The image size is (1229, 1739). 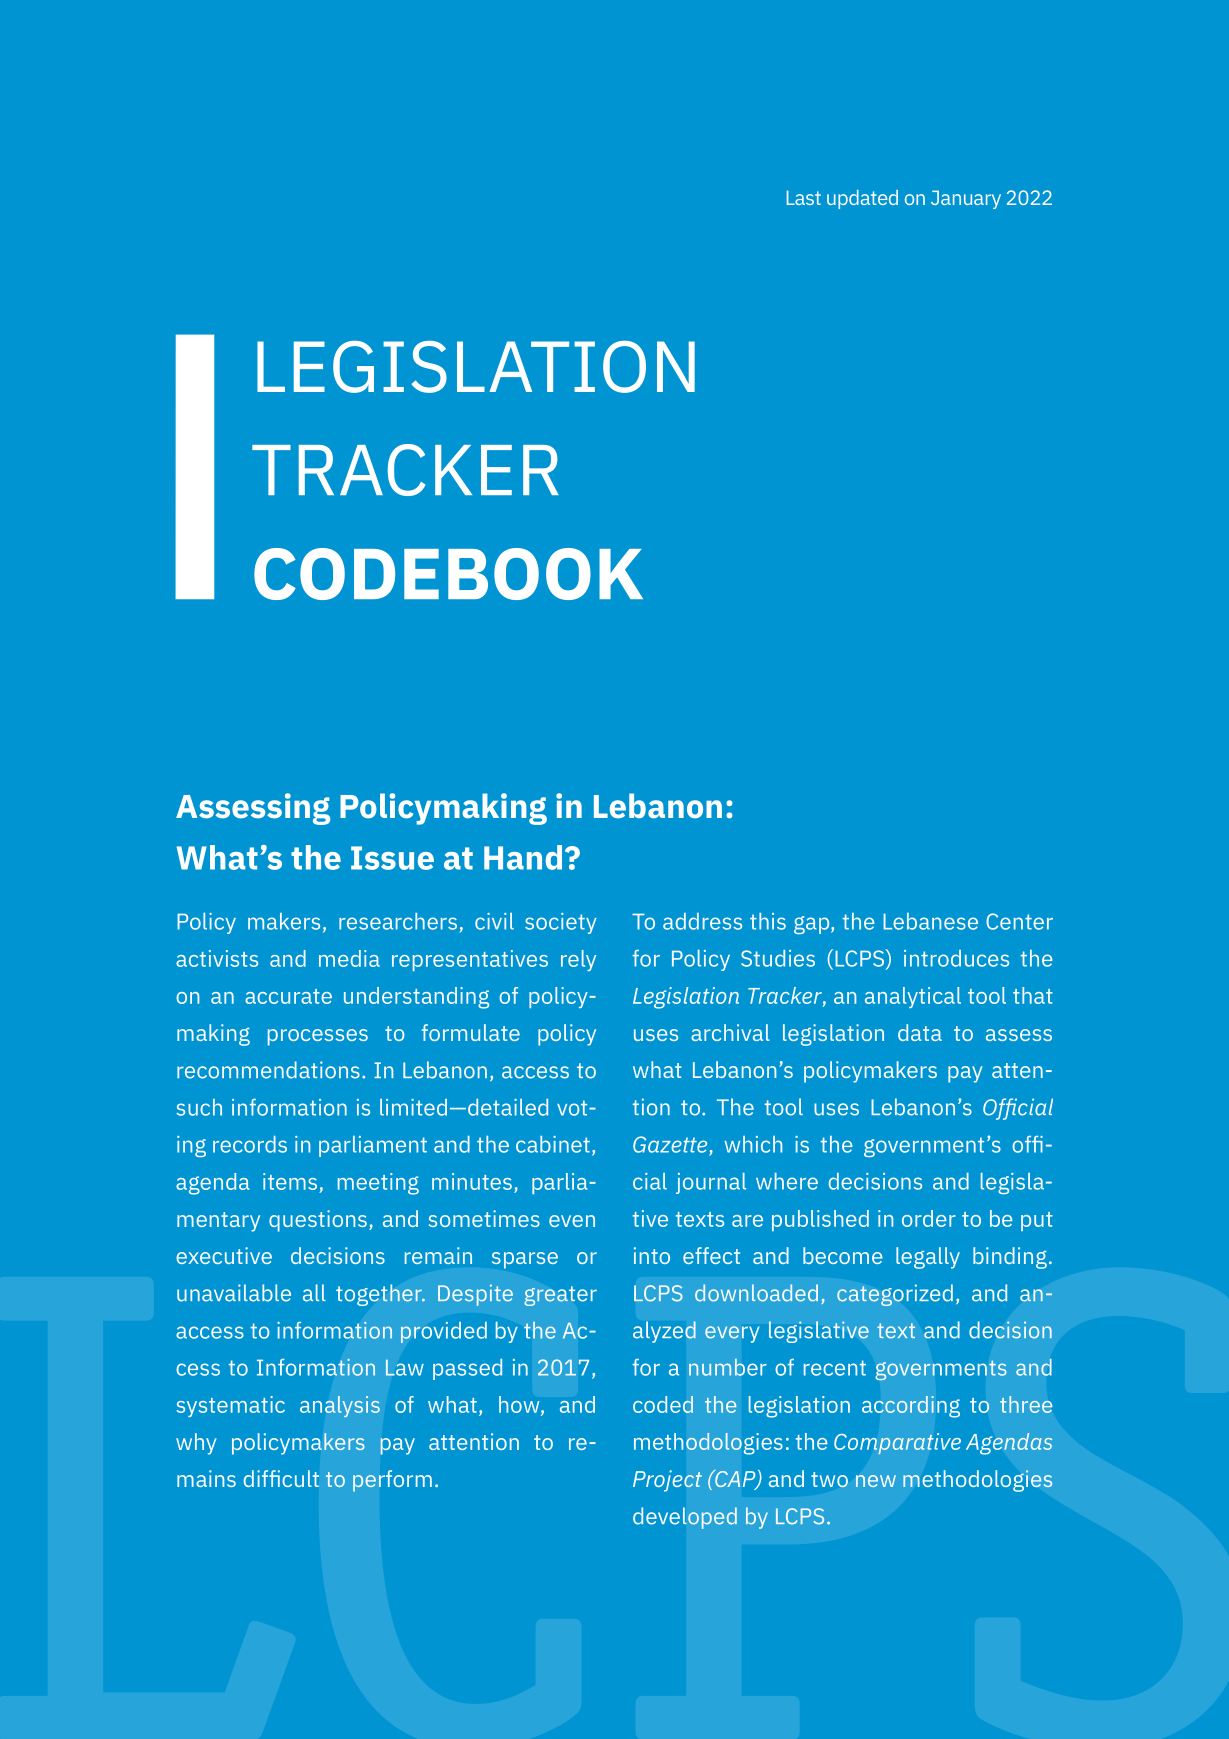 I want to click on society, so click(x=561, y=923).
